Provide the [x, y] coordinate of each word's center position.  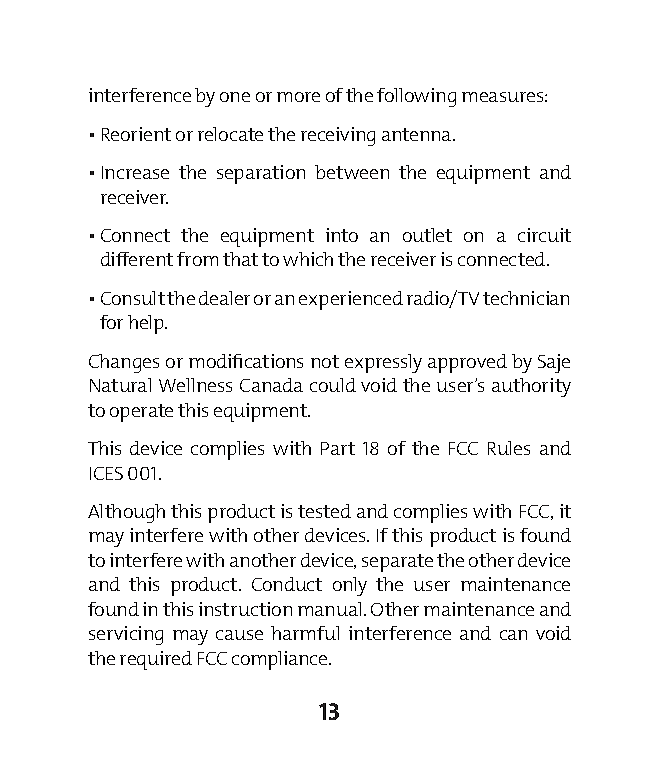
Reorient [136, 134]
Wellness [195, 385]
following [416, 97]
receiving [338, 136]
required [156, 660]
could [333, 385]
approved [467, 363]
